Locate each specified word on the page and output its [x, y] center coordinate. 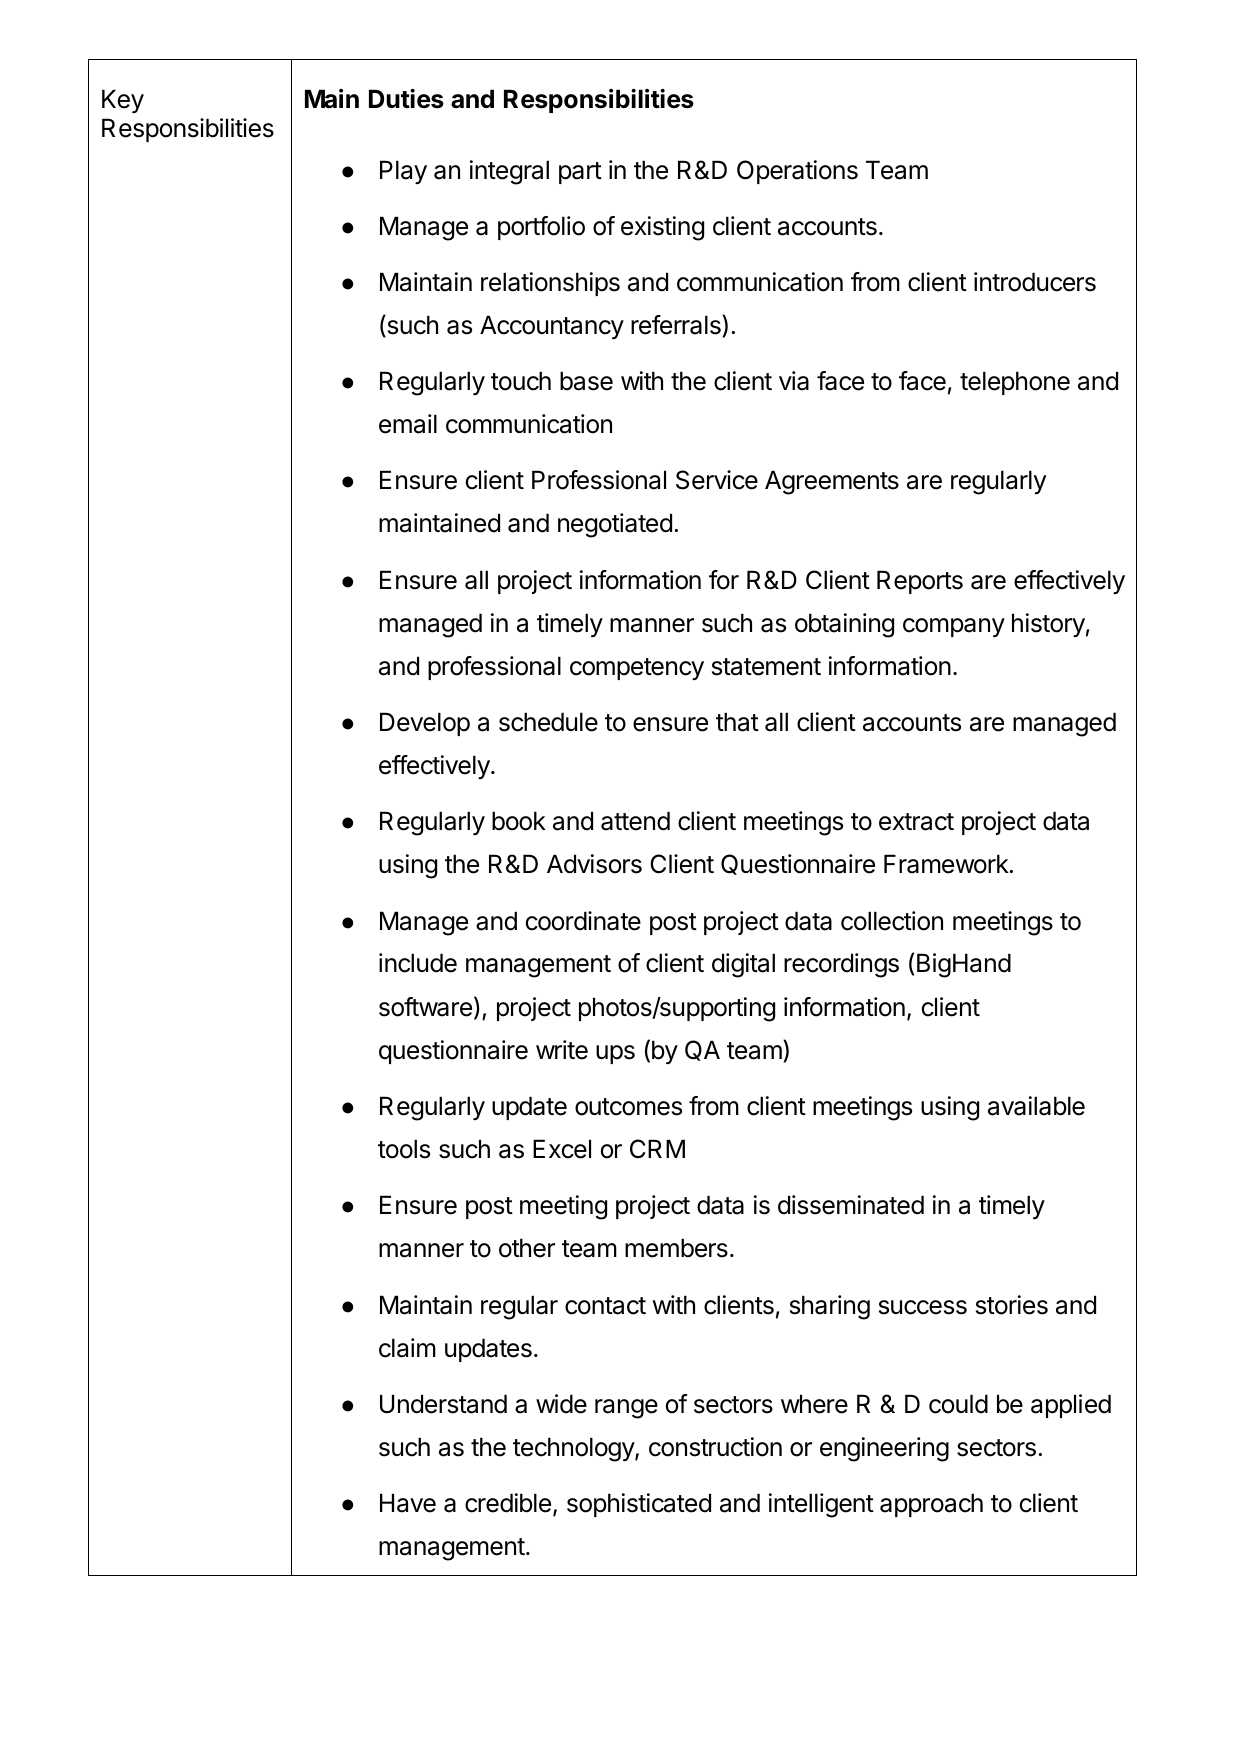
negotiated [615, 525]
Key [123, 101]
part [580, 173]
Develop [425, 724]
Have [408, 1503]
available [1036, 1106]
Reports [920, 582]
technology [574, 1449]
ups [615, 1054]
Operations [797, 172]
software [425, 1007]
